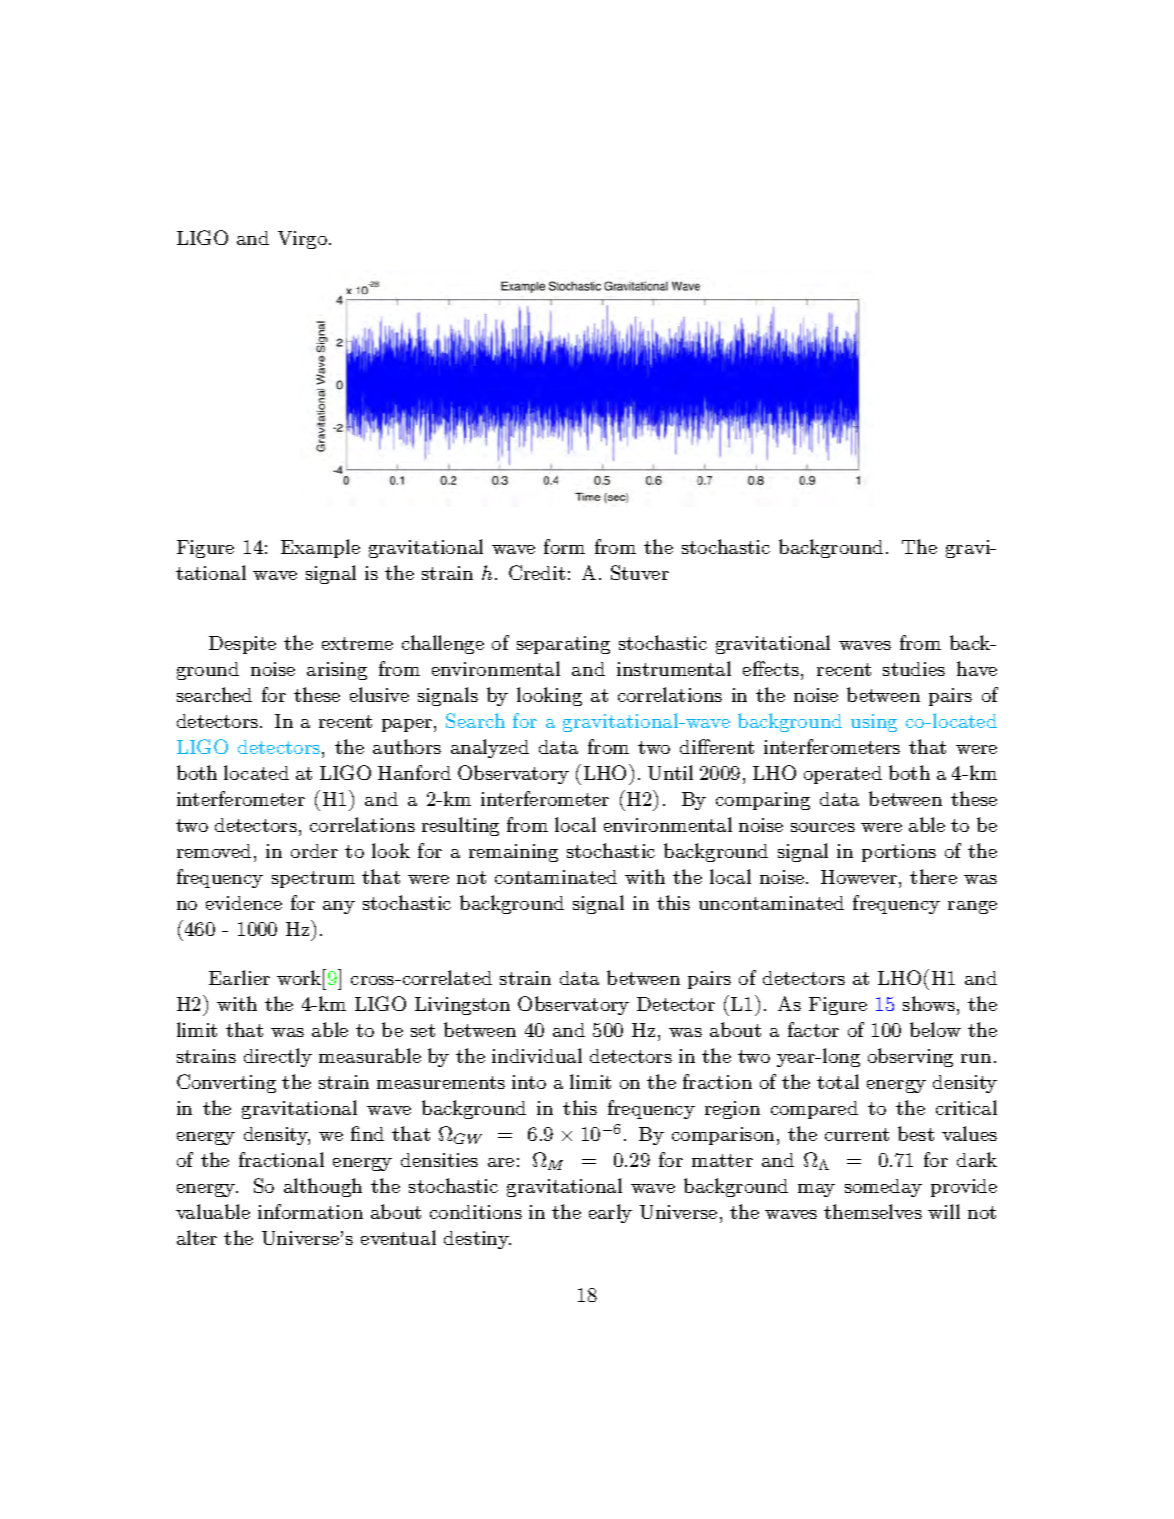 This screenshot has width=1174, height=1519. I want to click on early, so click(610, 1213).
